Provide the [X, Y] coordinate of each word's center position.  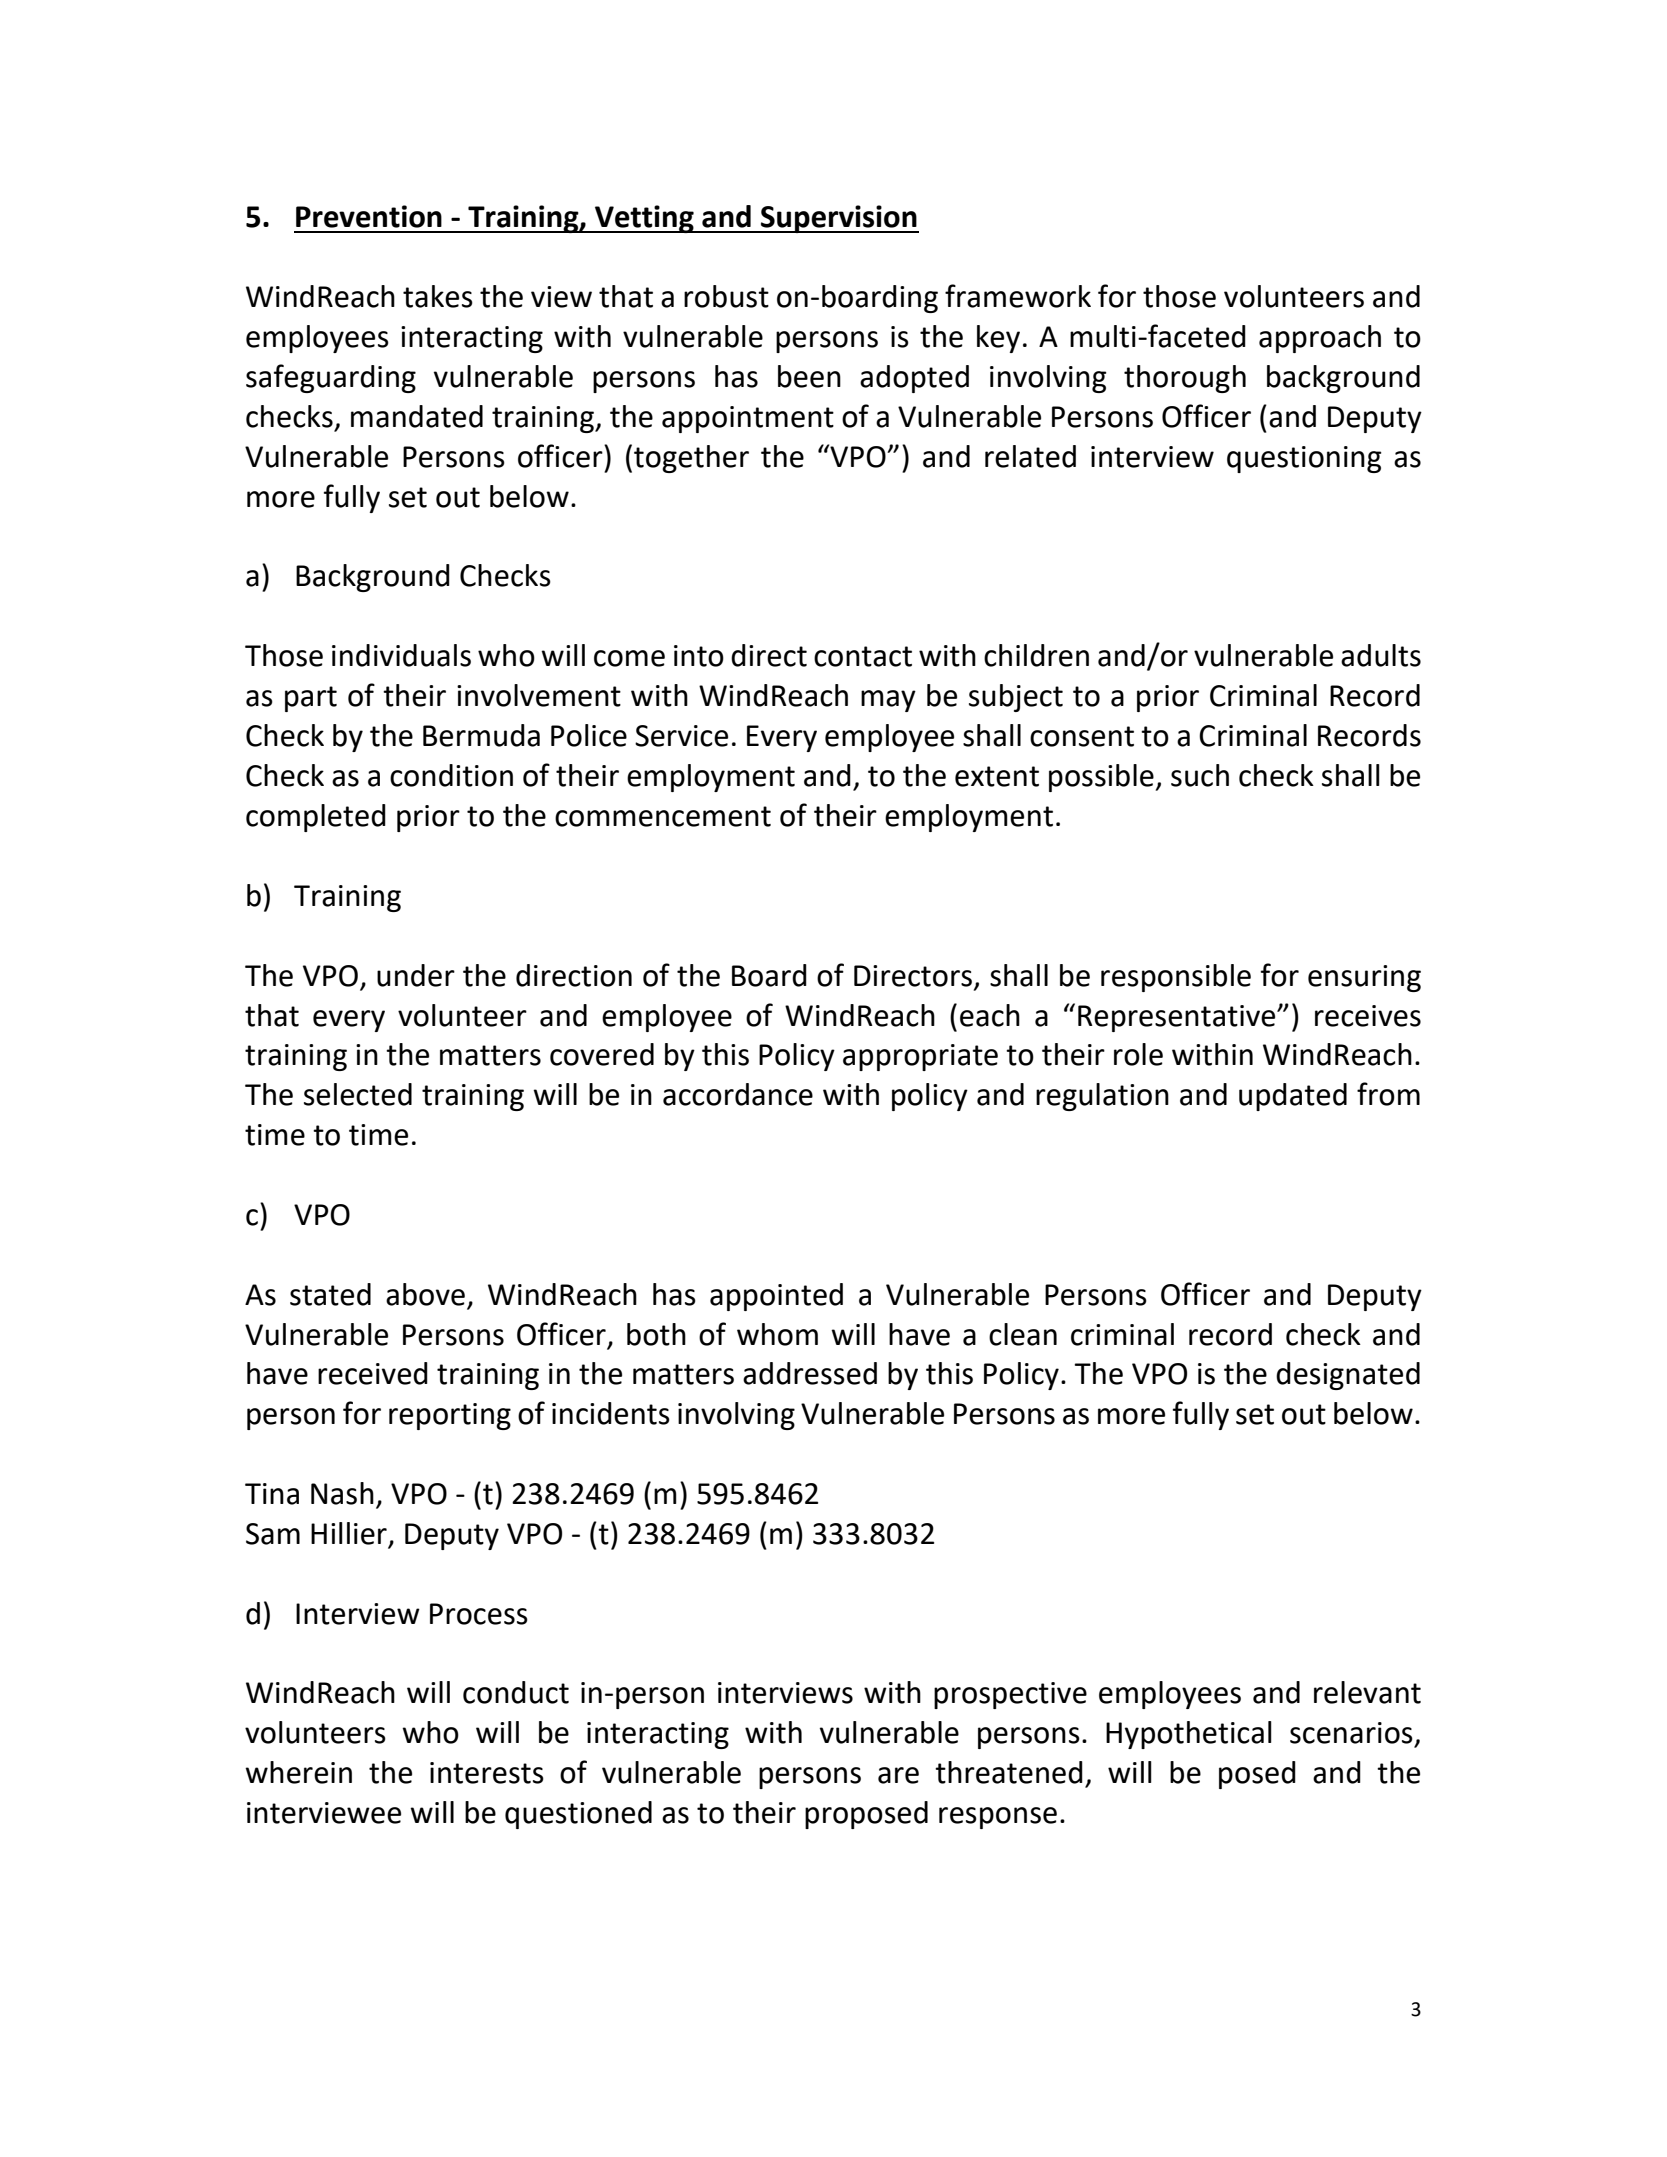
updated [1293, 1097]
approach [1320, 339]
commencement [663, 816]
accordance [738, 1094]
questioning [1304, 459]
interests [487, 1773]
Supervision [839, 219]
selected [358, 1094]
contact [863, 656]
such [1200, 775]
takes [438, 296]
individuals [401, 655]
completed [316, 818]
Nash [342, 1493]
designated [1348, 1376]
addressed [810, 1373]
